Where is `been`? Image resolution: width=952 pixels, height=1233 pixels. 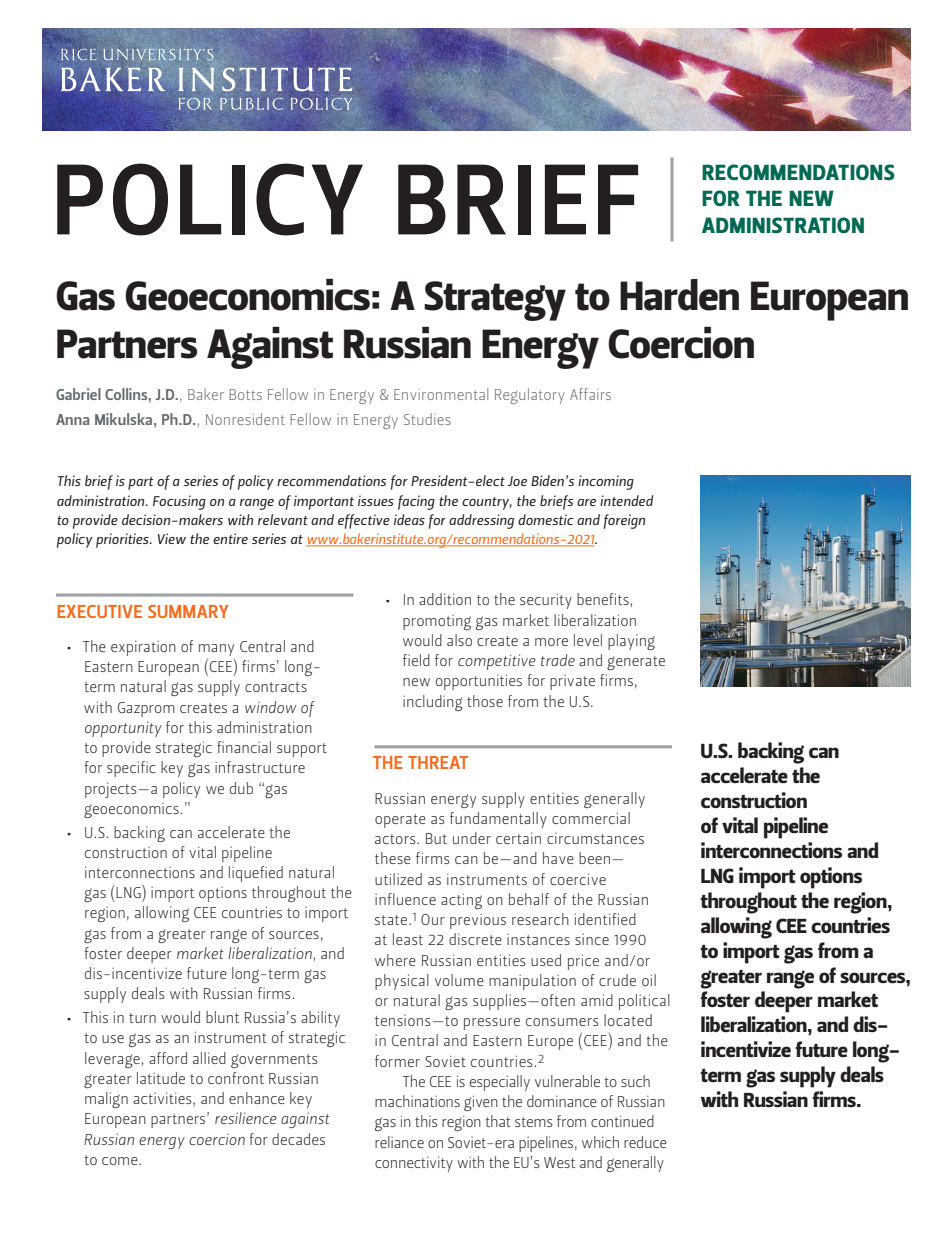
been is located at coordinates (594, 858).
